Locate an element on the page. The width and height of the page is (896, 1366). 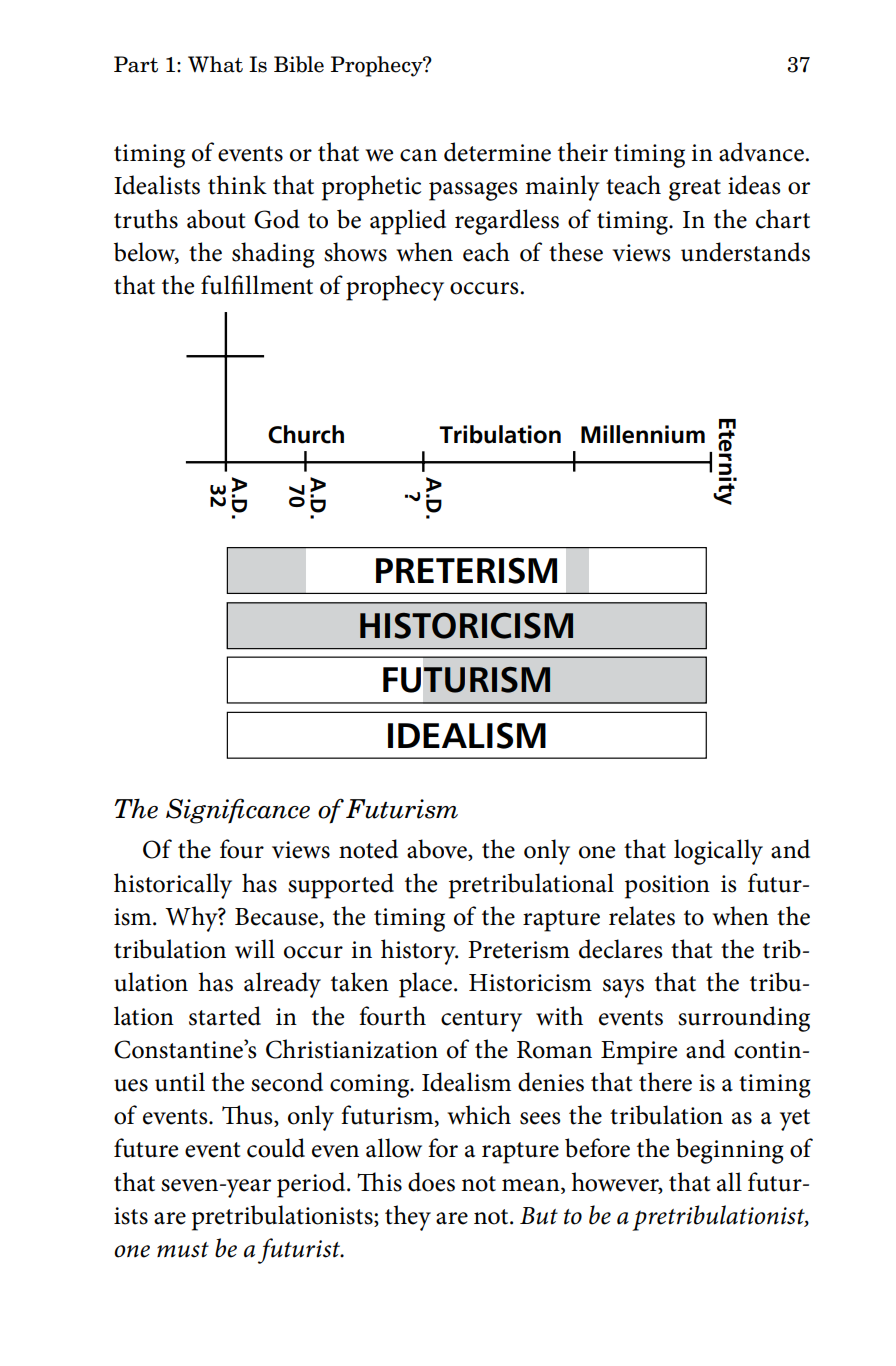
advance is located at coordinates (762, 152).
